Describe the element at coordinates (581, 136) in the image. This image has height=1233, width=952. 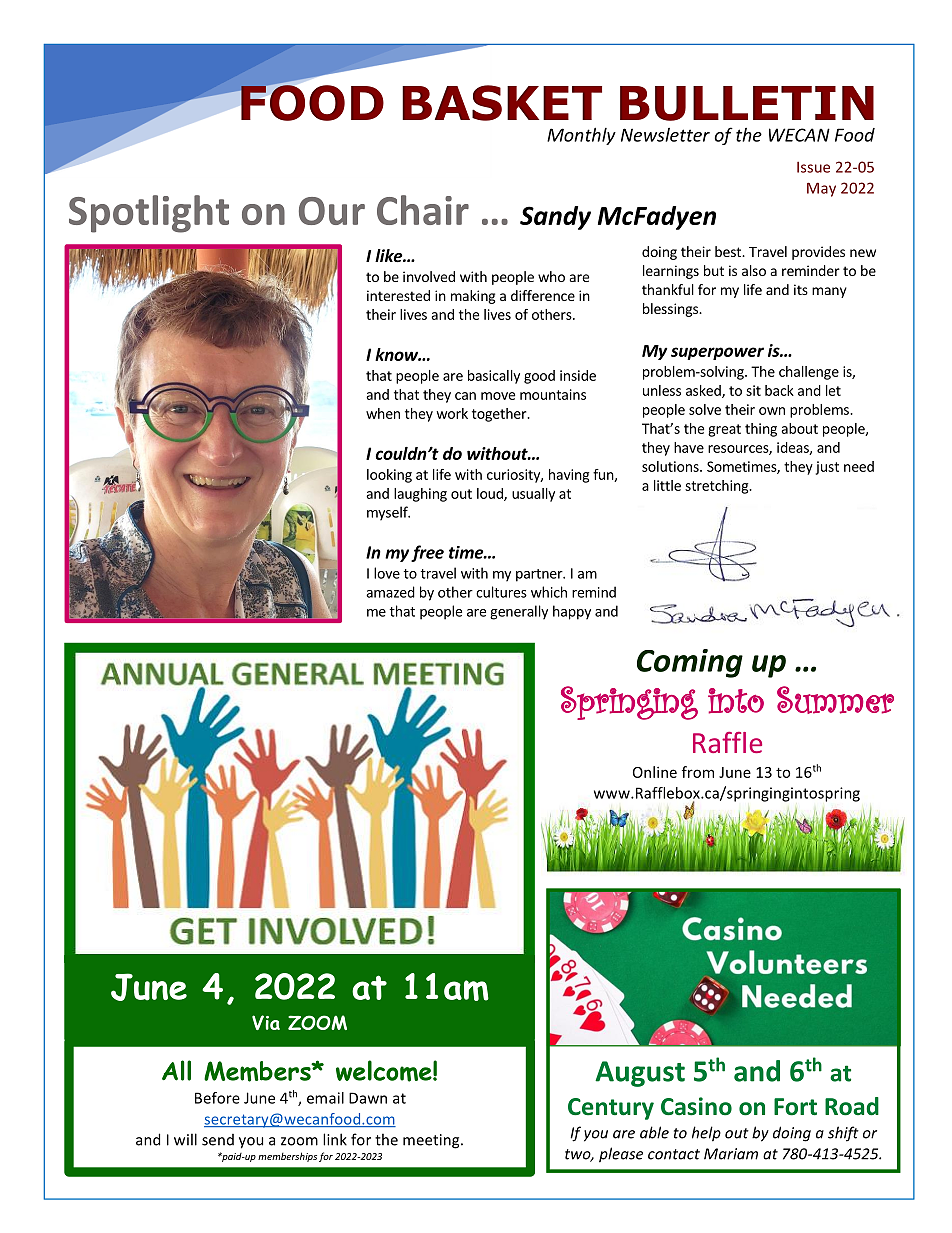
I see `Monthly` at that location.
